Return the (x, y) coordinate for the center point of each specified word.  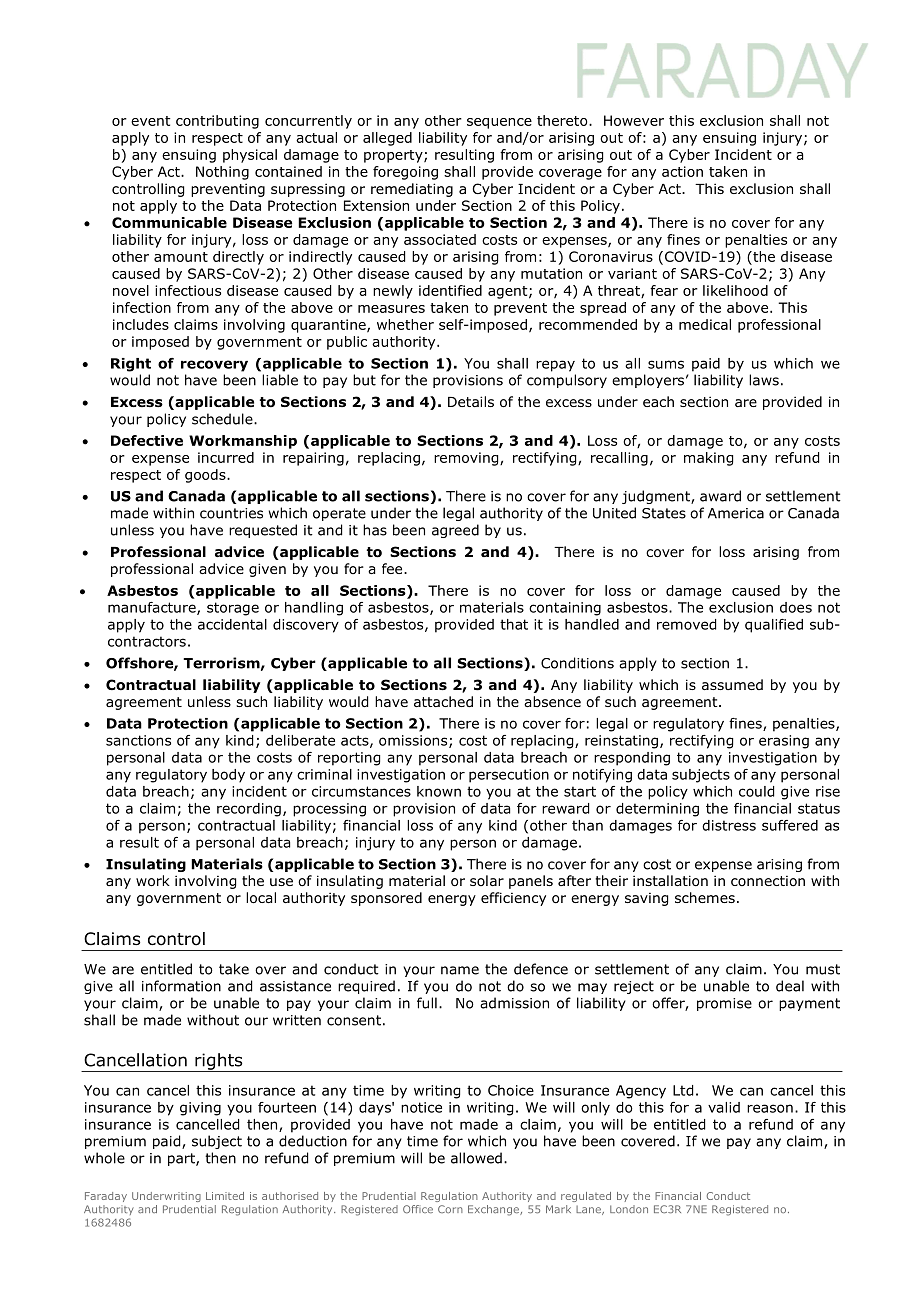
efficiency (513, 899)
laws (764, 380)
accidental (232, 624)
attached (443, 701)
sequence (499, 123)
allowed (476, 1158)
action (682, 171)
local (261, 898)
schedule (223, 419)
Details (471, 401)
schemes (705, 897)
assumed (732, 684)
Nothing (222, 173)
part (182, 1159)
